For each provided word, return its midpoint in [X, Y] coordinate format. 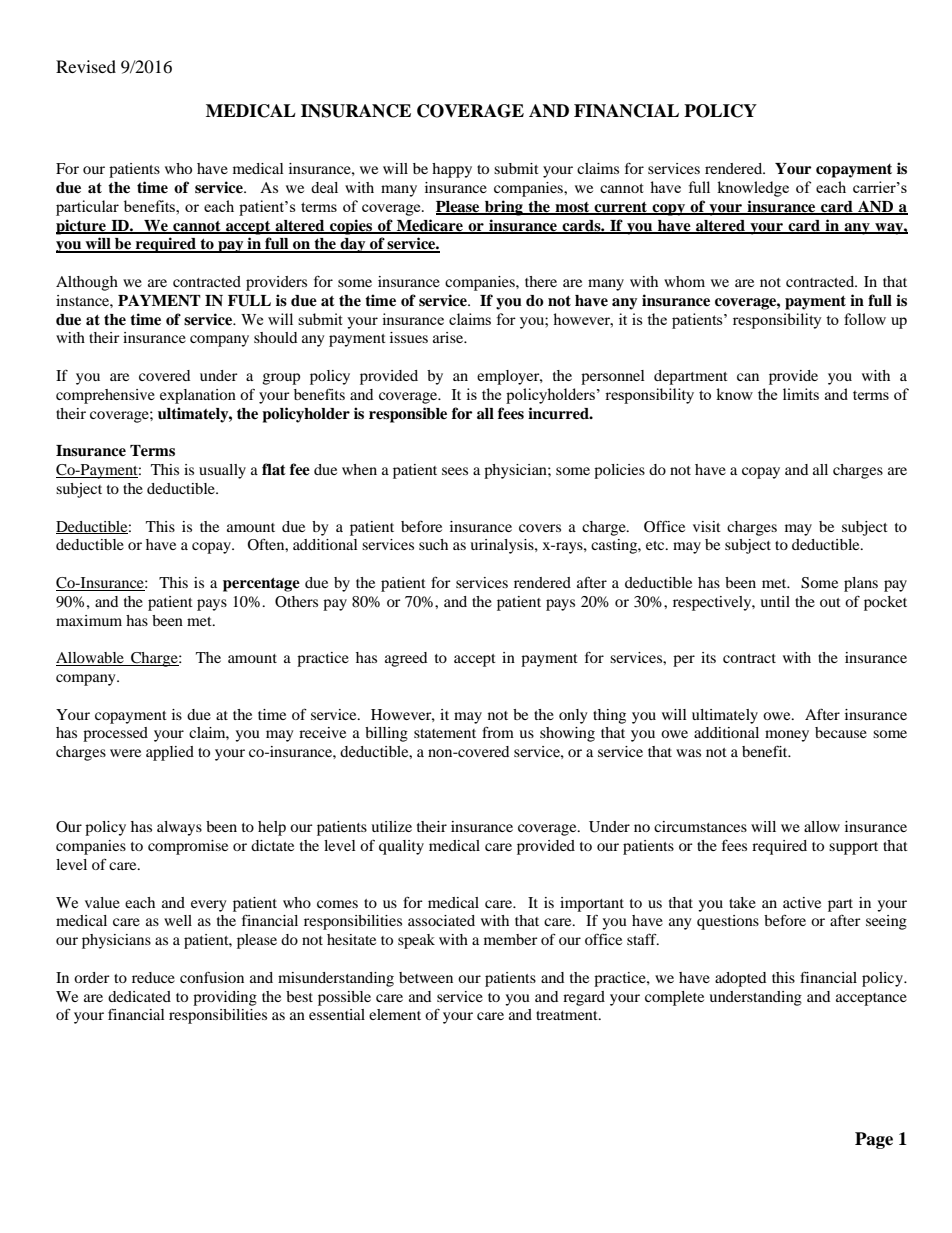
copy [668, 210]
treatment [568, 1015]
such [433, 544]
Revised [86, 66]
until [775, 601]
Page [874, 1140]
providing [225, 998]
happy [452, 170]
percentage [261, 585]
